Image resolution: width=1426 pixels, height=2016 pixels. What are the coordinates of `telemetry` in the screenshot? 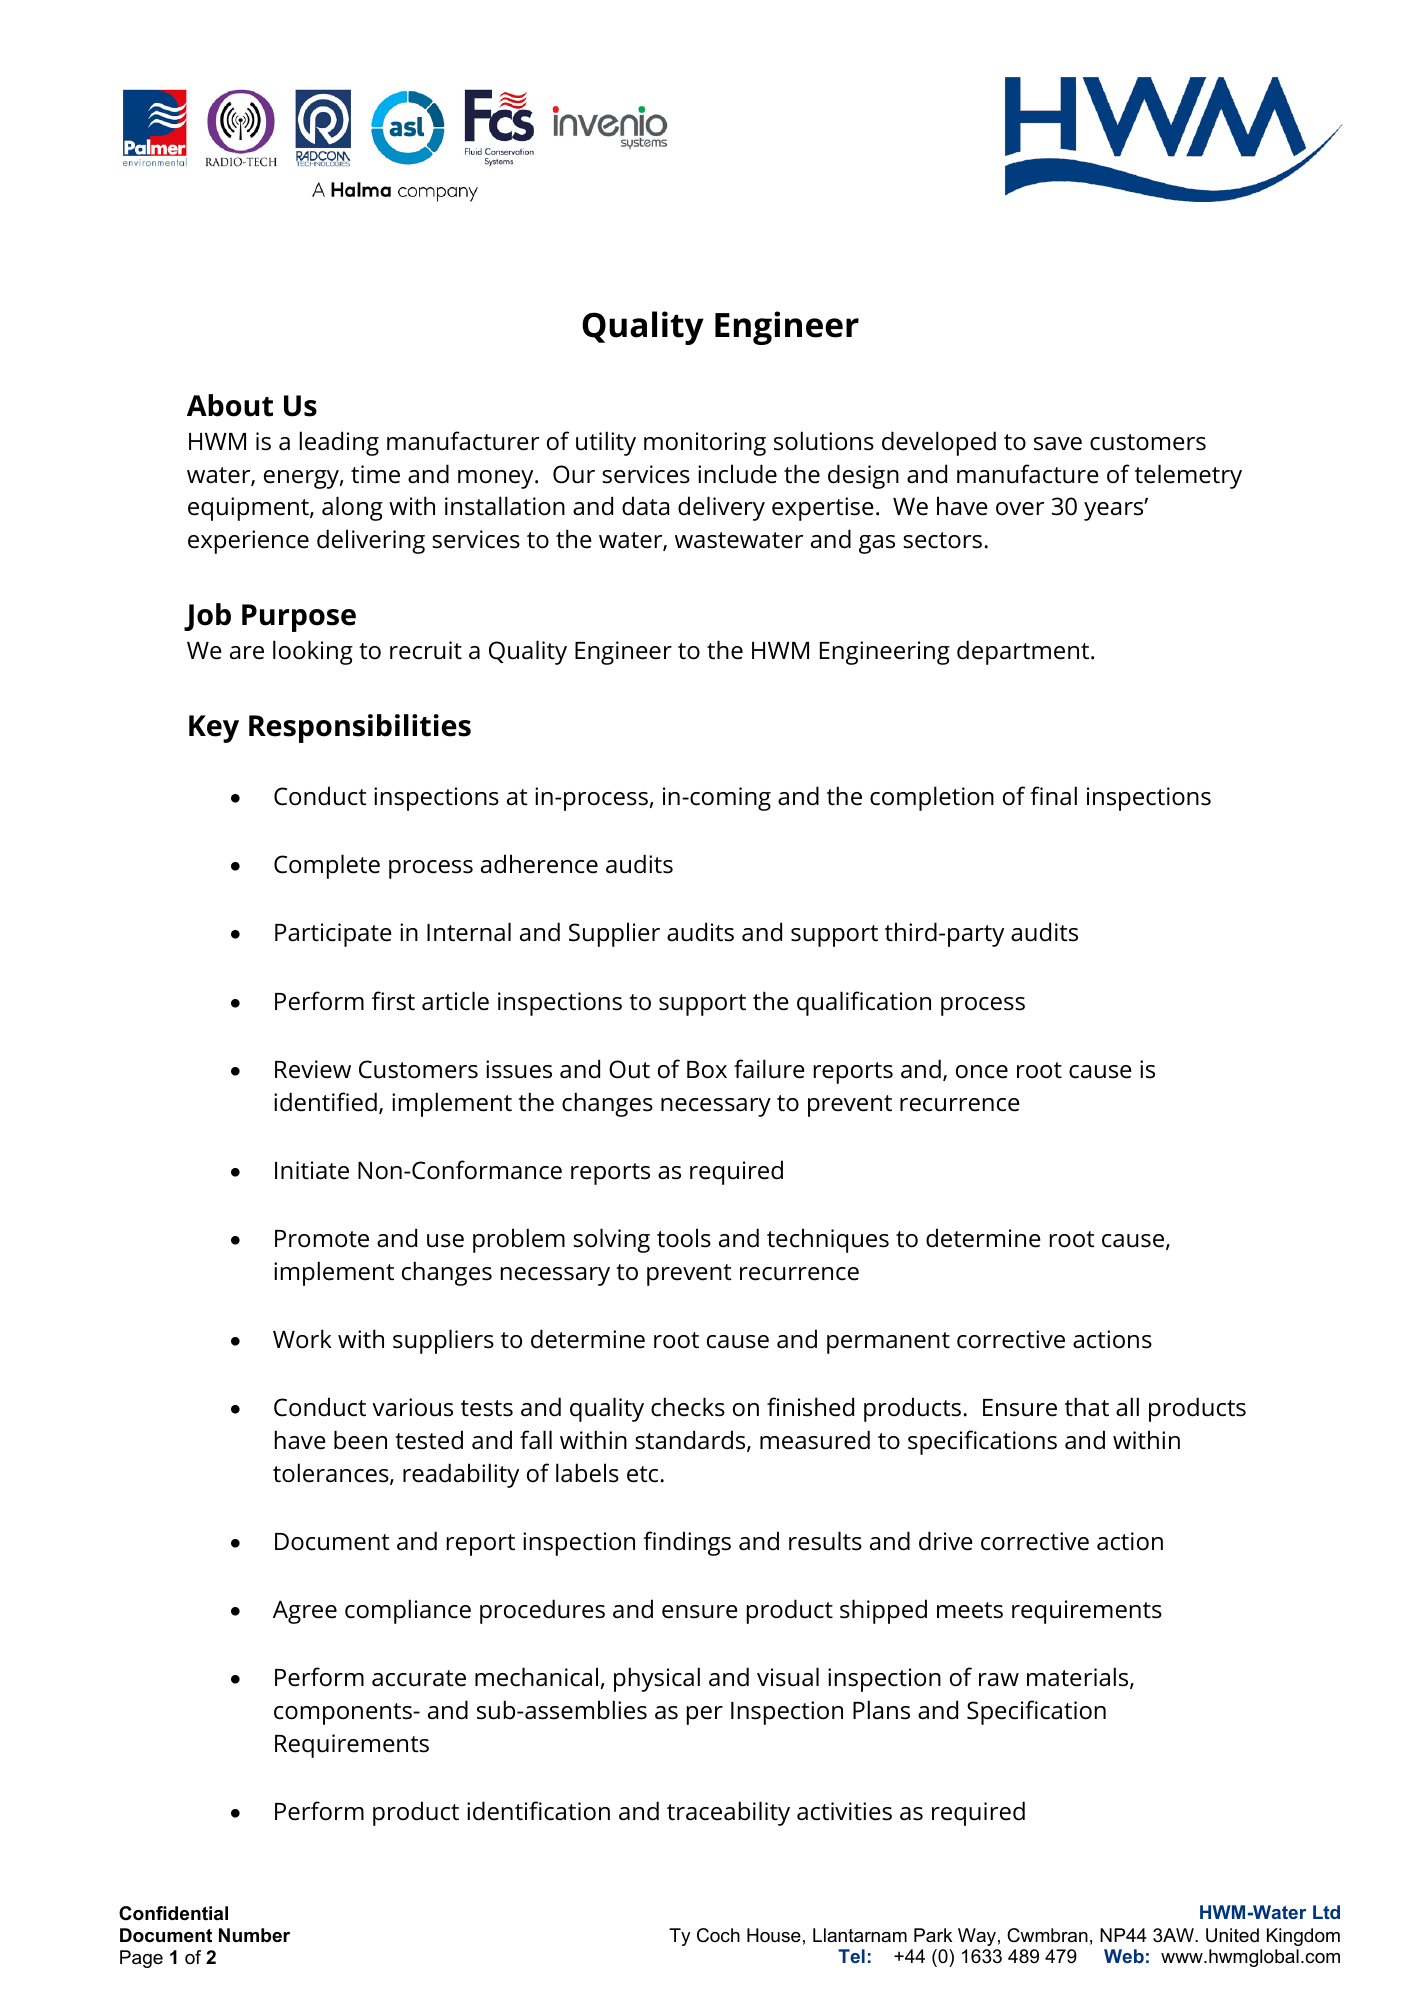 It's located at (1188, 476).
